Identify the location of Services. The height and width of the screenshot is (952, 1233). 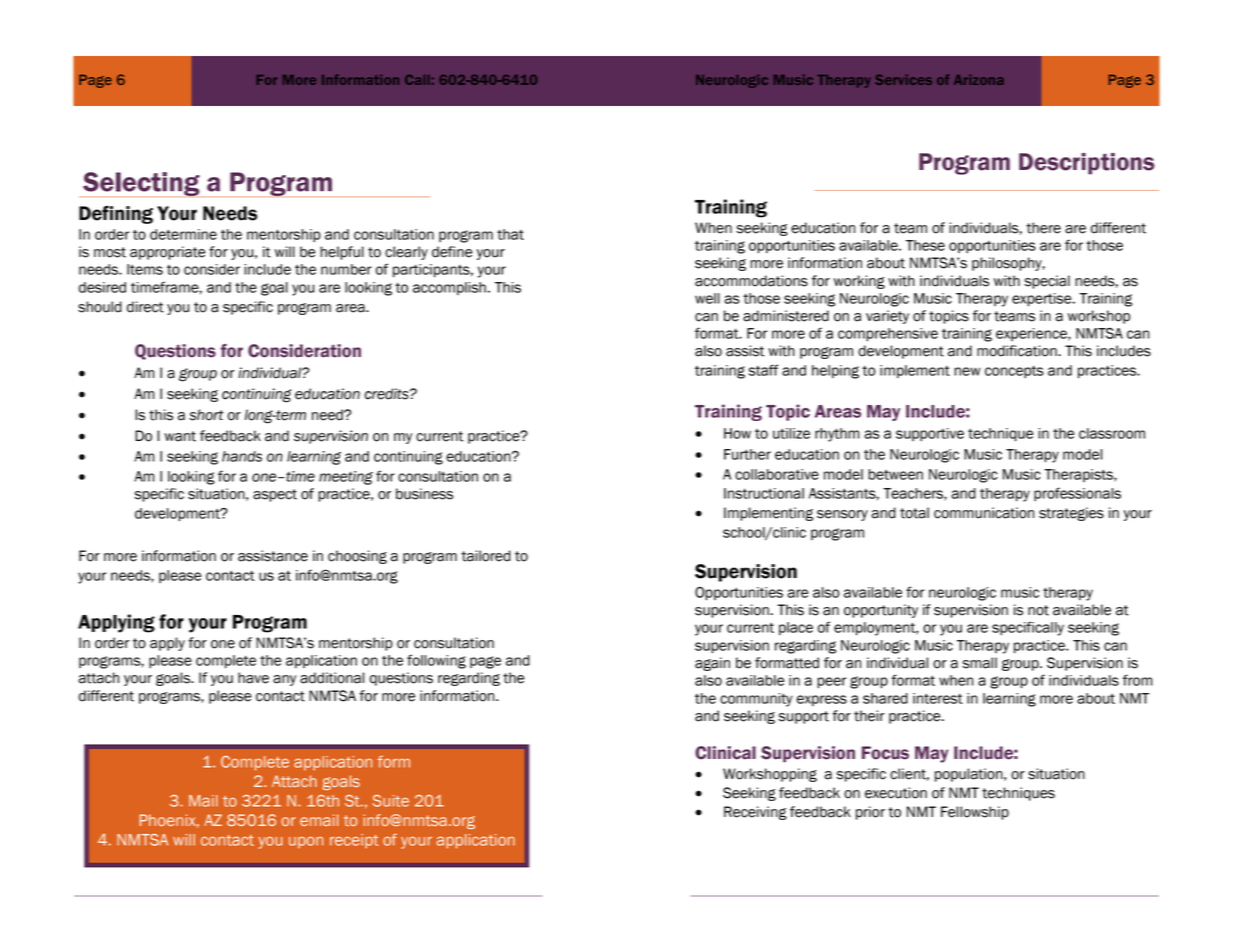
(904, 80).
